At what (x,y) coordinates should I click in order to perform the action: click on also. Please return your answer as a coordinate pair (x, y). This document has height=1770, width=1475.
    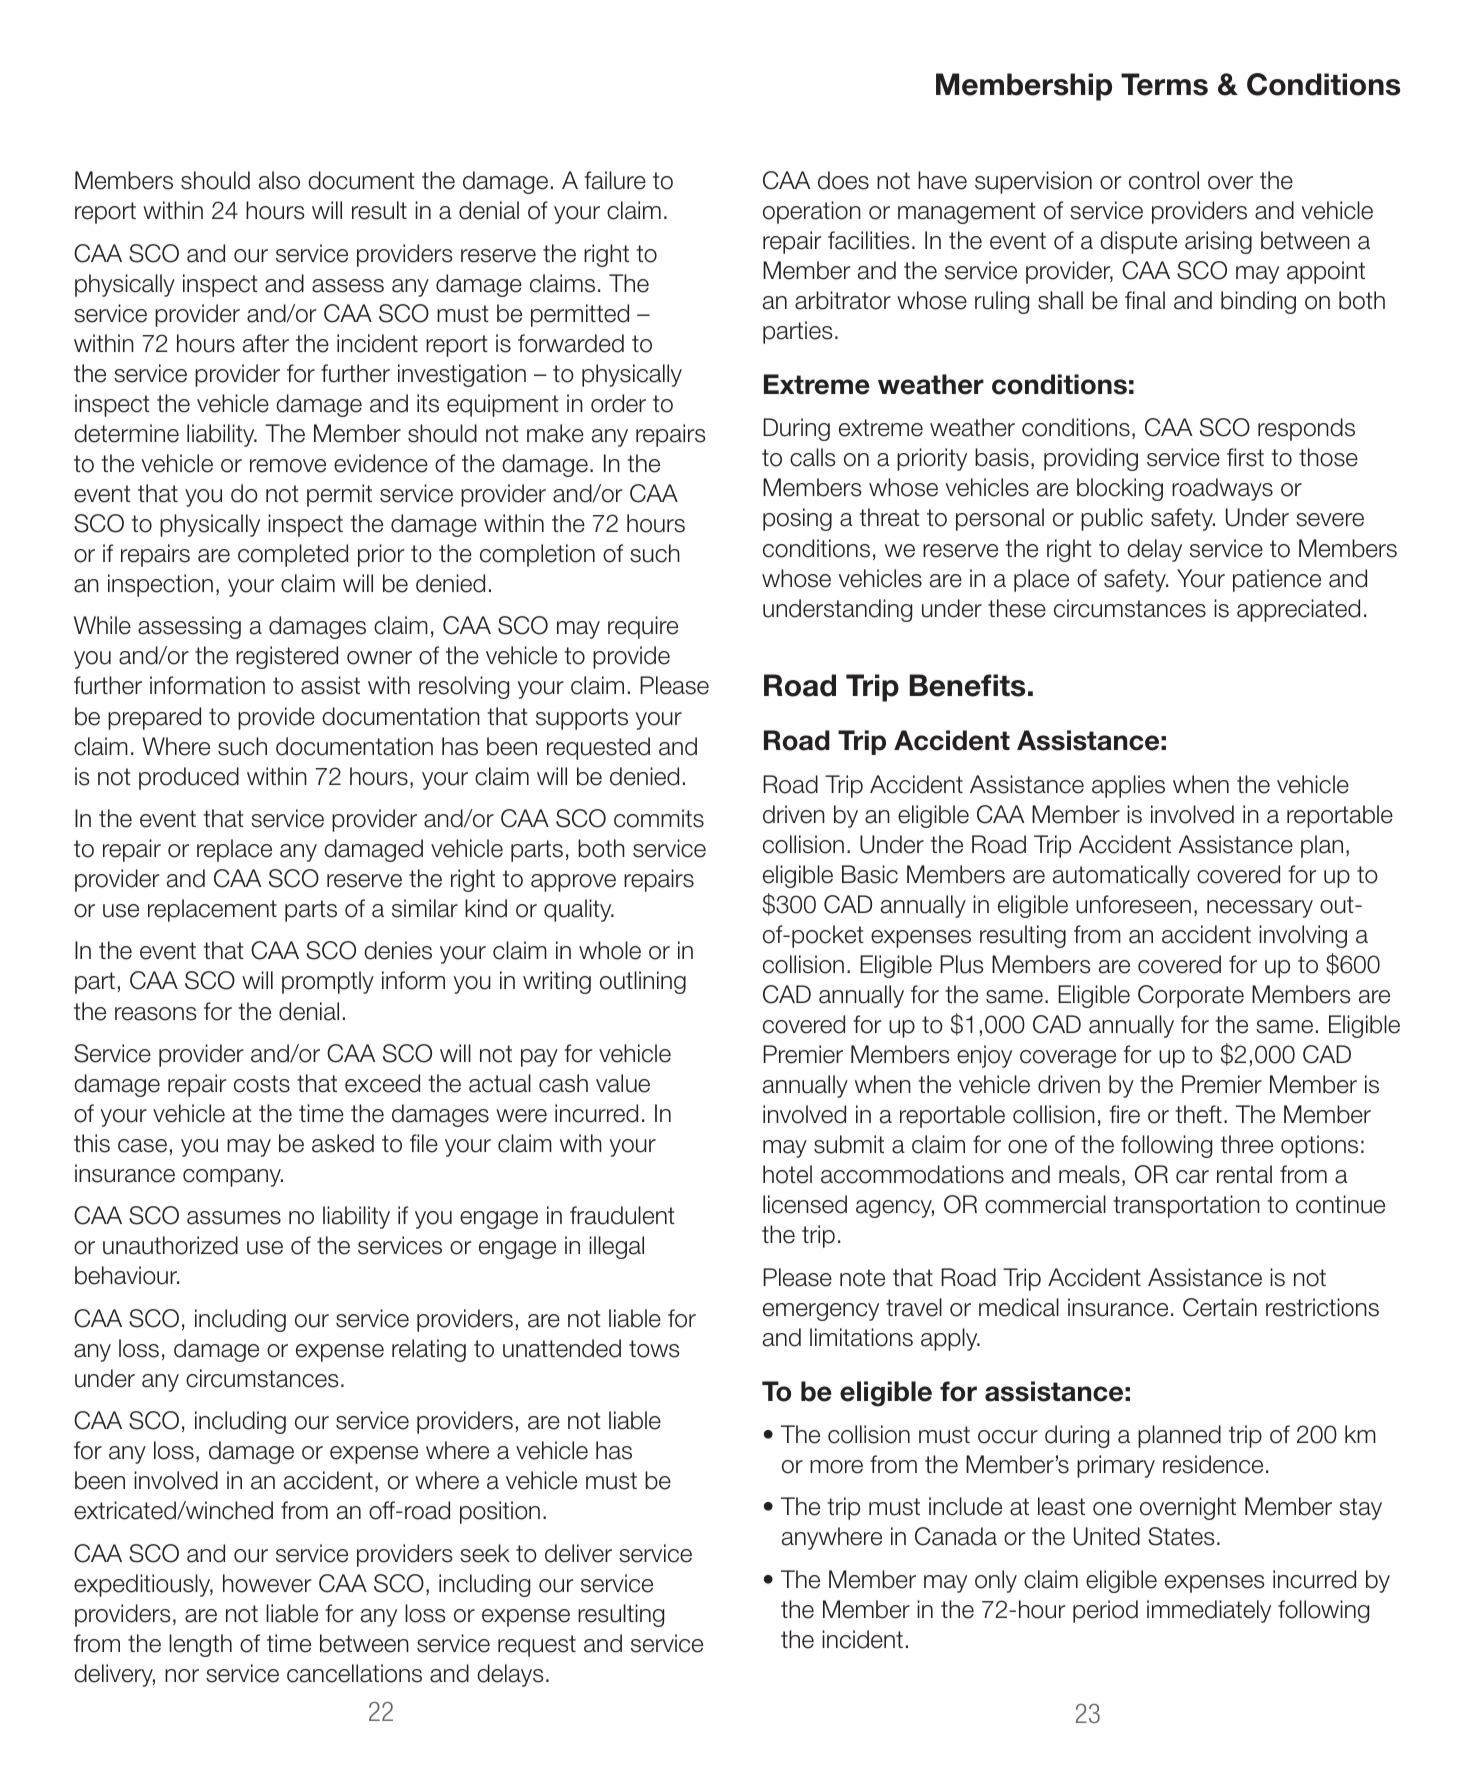
    Looking at the image, I should click on (279, 180).
